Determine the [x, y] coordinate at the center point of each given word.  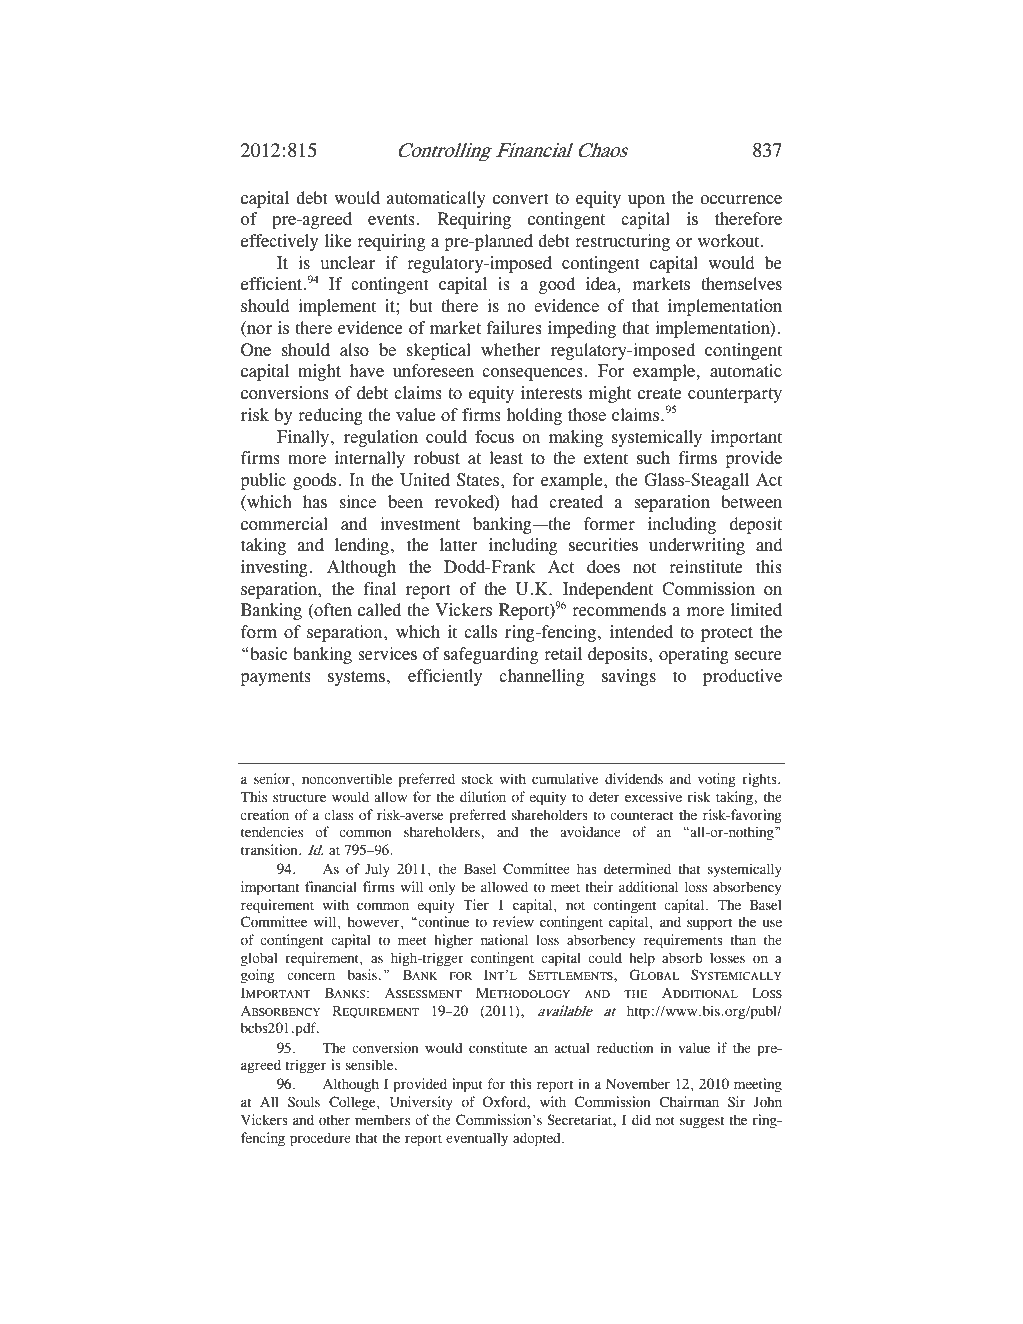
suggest [702, 1122]
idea [602, 284]
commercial [284, 524]
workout [730, 241]
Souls [304, 1101]
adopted [538, 1139]
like [338, 241]
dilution [483, 796]
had [524, 502]
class [339, 814]
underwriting [697, 546]
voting [716, 780]
